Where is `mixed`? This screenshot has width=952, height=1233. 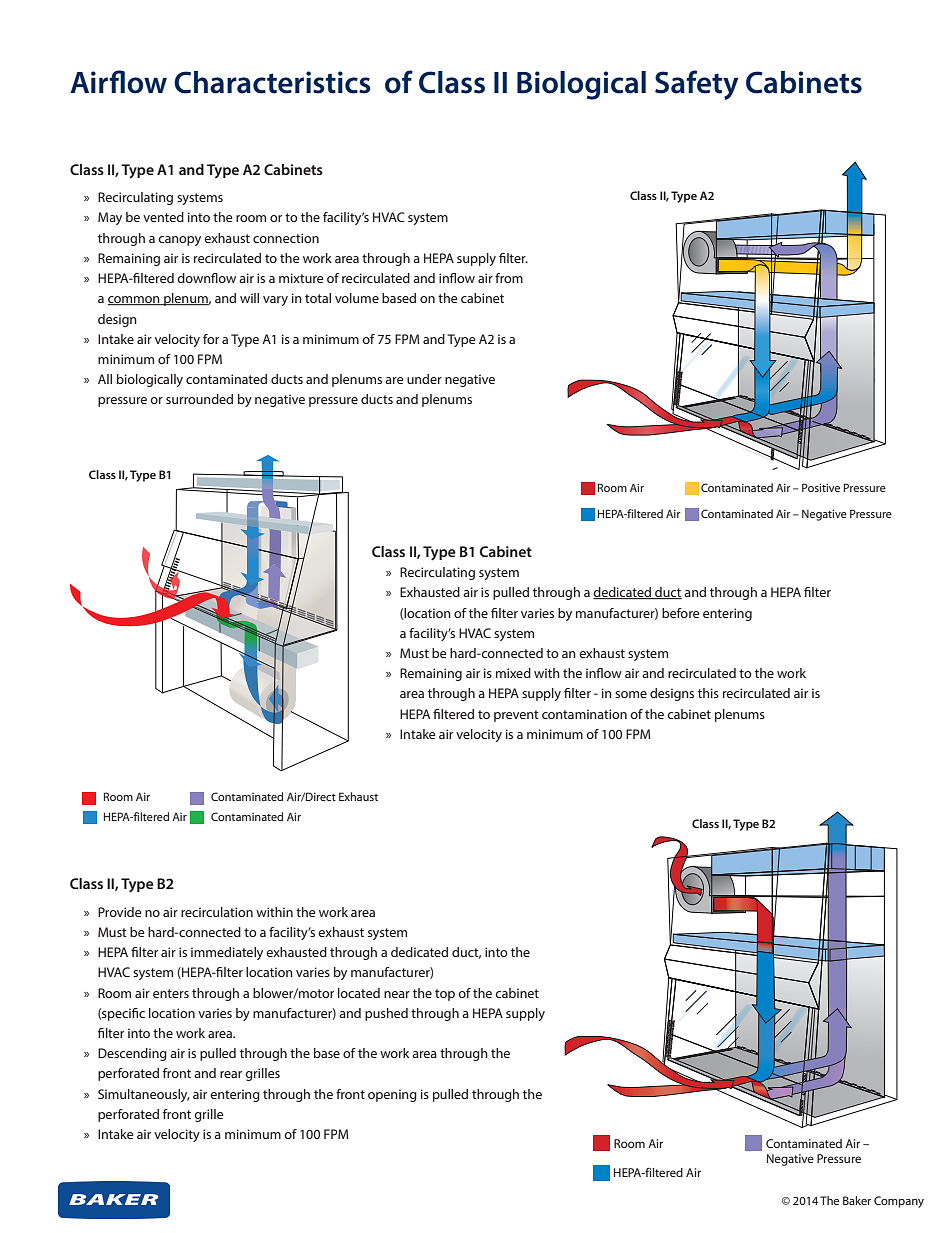 mixed is located at coordinates (513, 673).
